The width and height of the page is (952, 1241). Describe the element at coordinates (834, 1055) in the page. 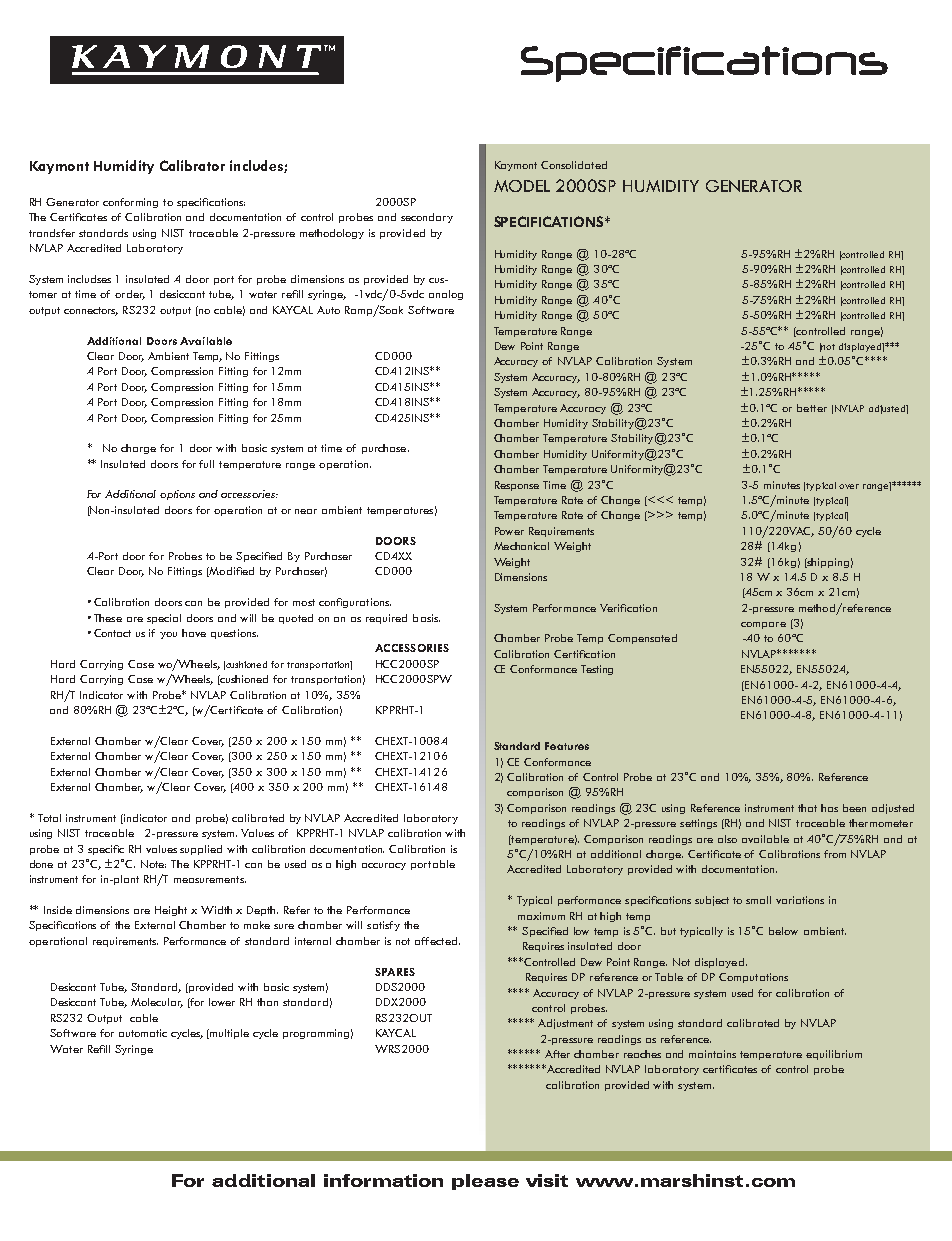

I see `equilibrium` at that location.
